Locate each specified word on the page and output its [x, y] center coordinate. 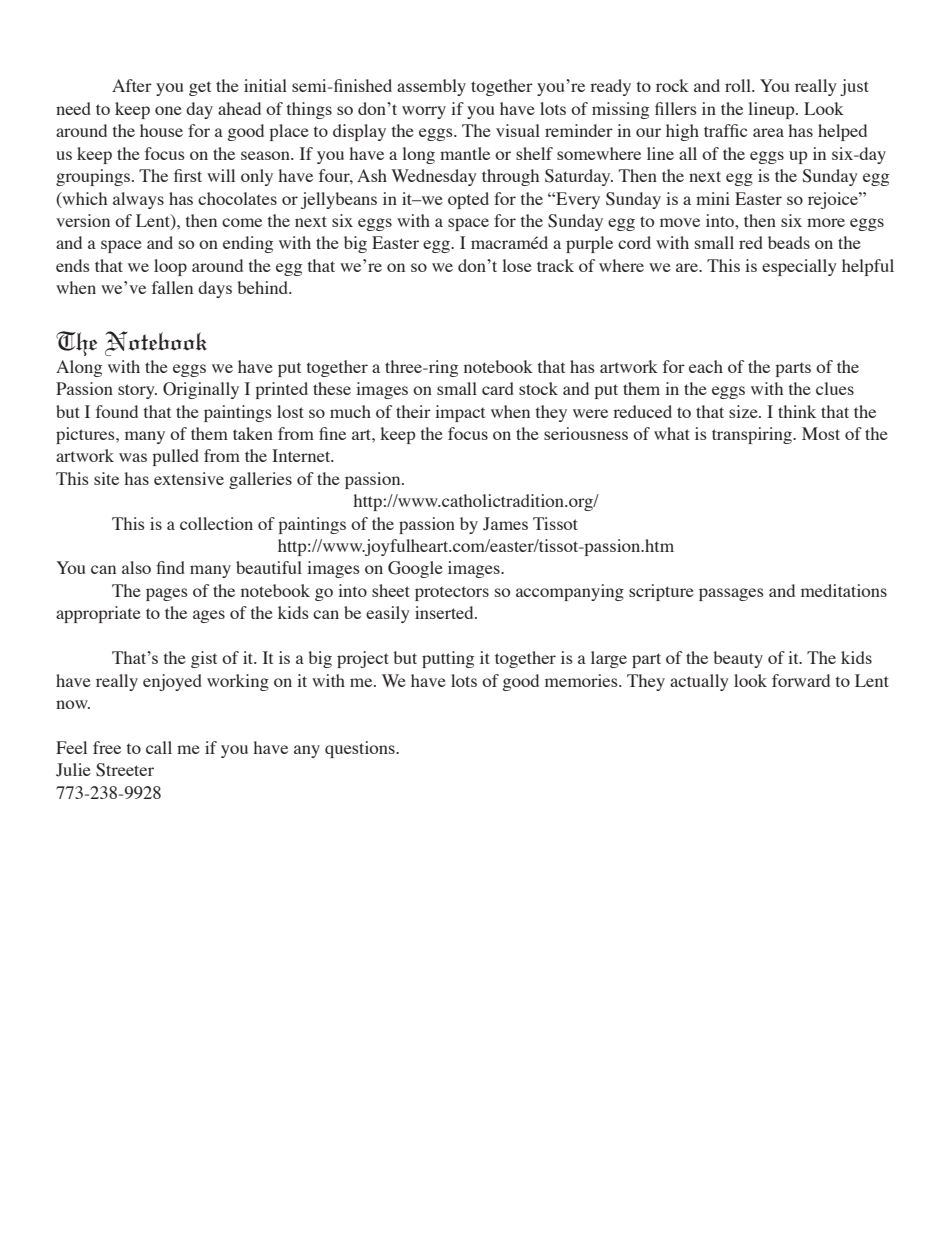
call [159, 747]
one [168, 110]
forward [801, 680]
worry [424, 112]
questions [361, 749]
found [117, 411]
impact [460, 413]
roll [739, 85]
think [797, 411]
